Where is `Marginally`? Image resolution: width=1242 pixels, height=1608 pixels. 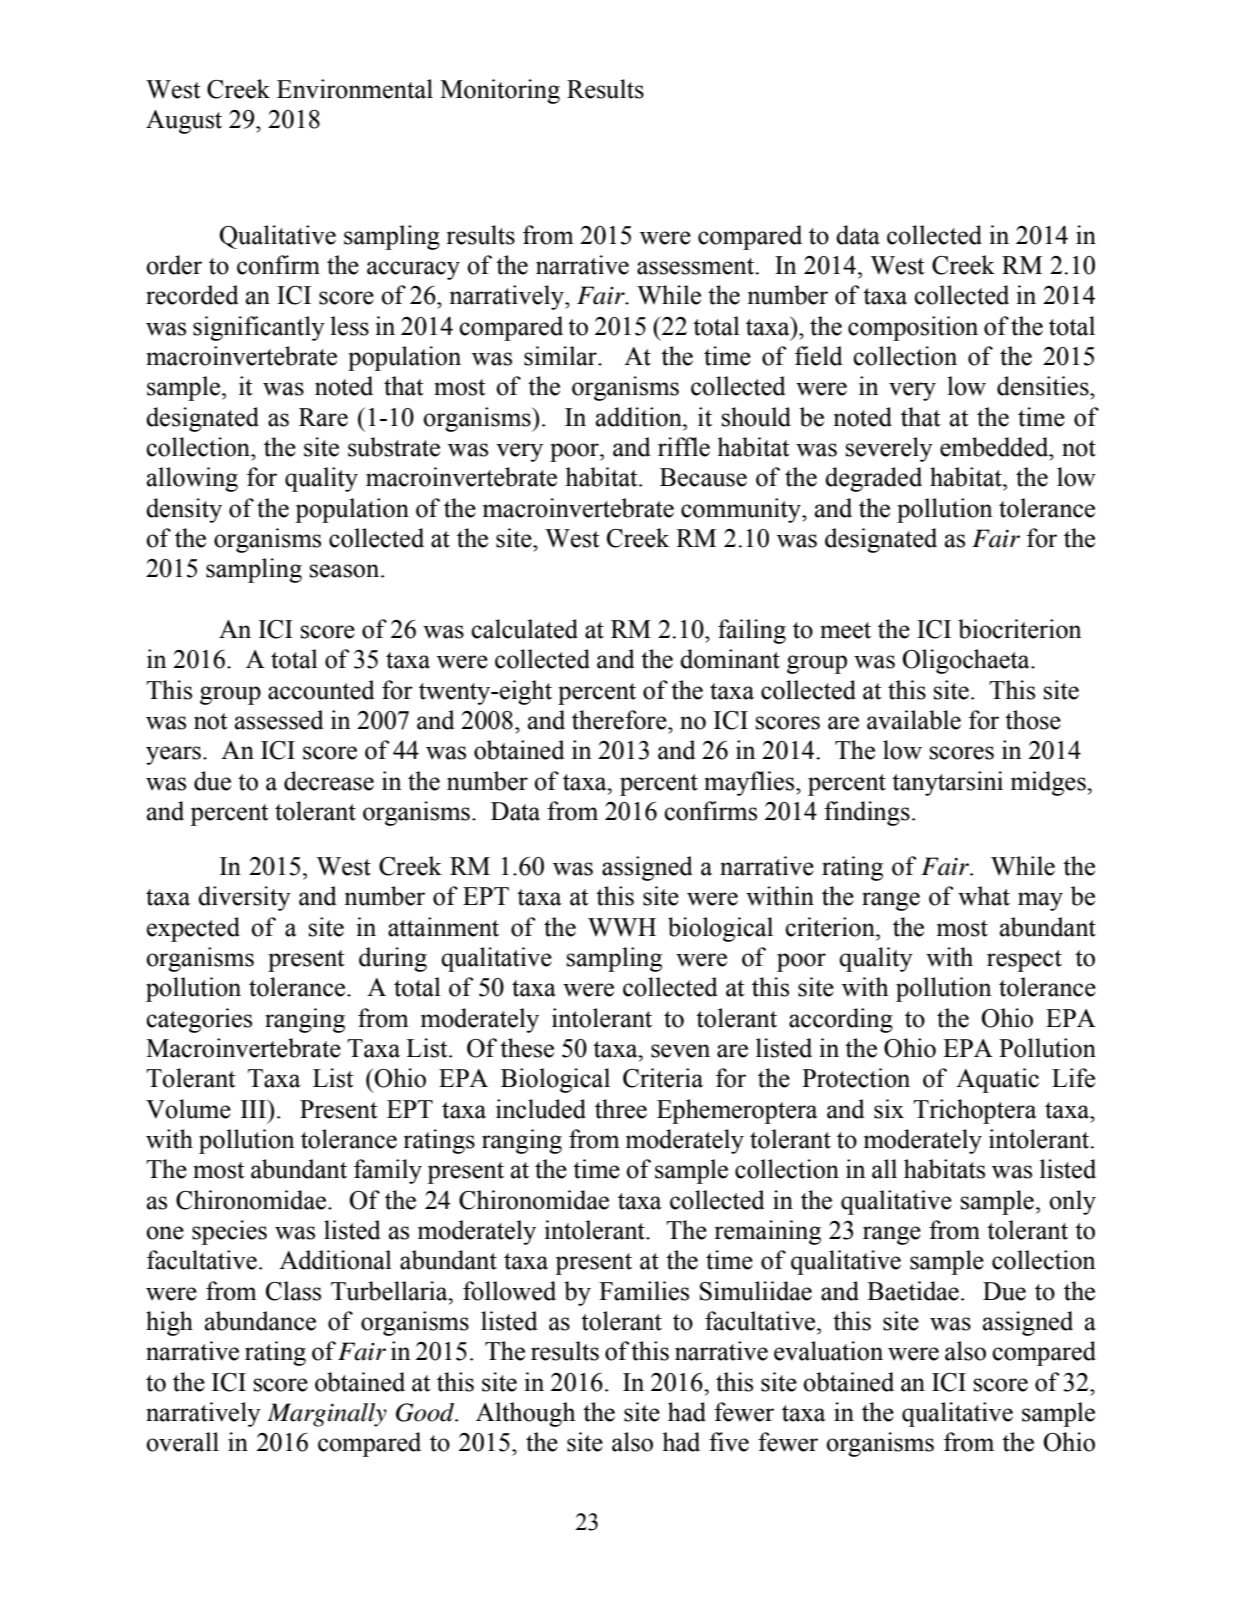 Marginally is located at coordinates (327, 1415).
